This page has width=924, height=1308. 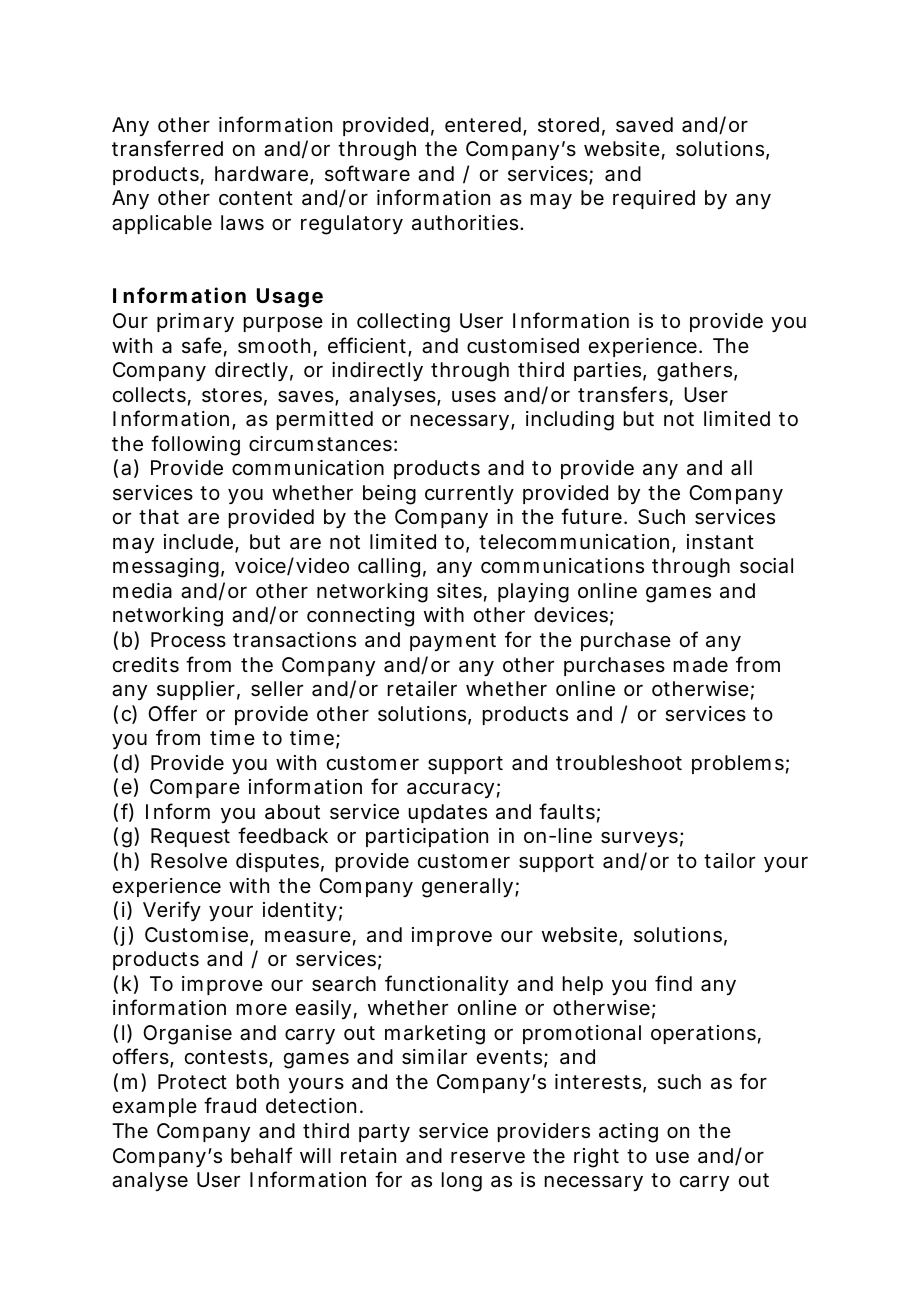 I want to click on payment, so click(x=453, y=642).
